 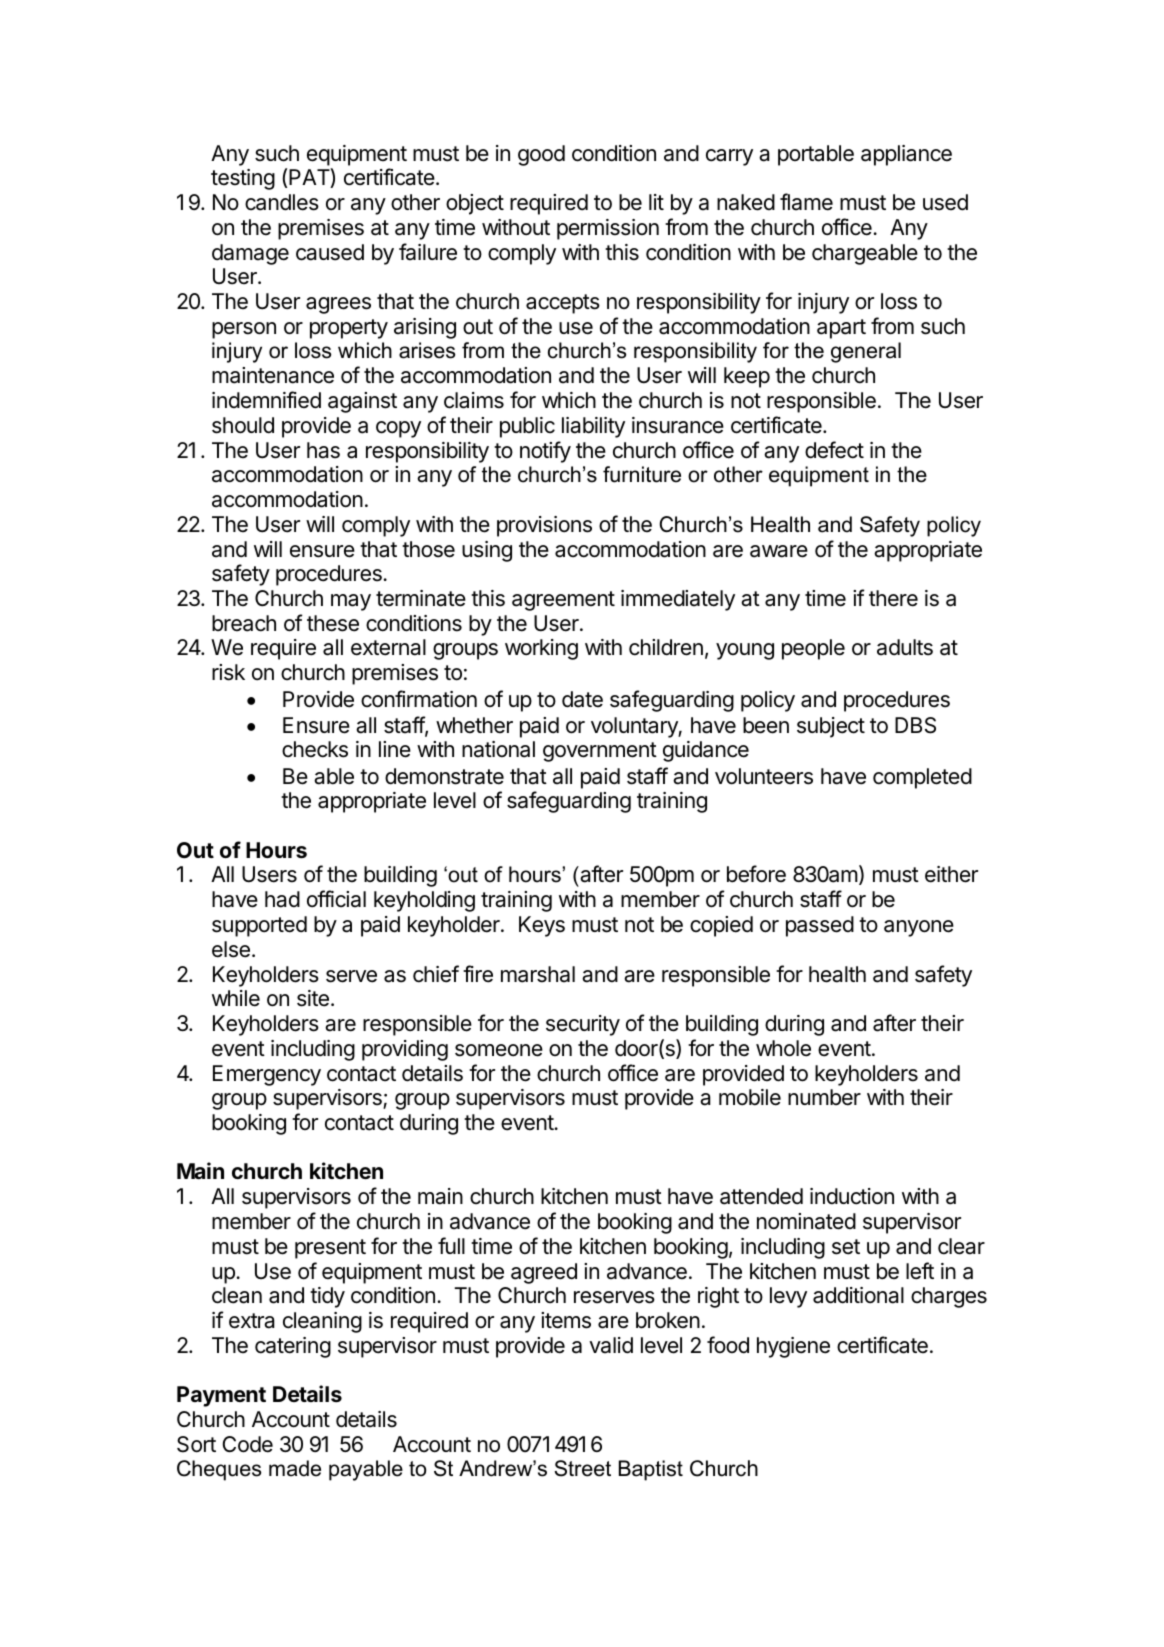 I want to click on permission, so click(x=608, y=229).
